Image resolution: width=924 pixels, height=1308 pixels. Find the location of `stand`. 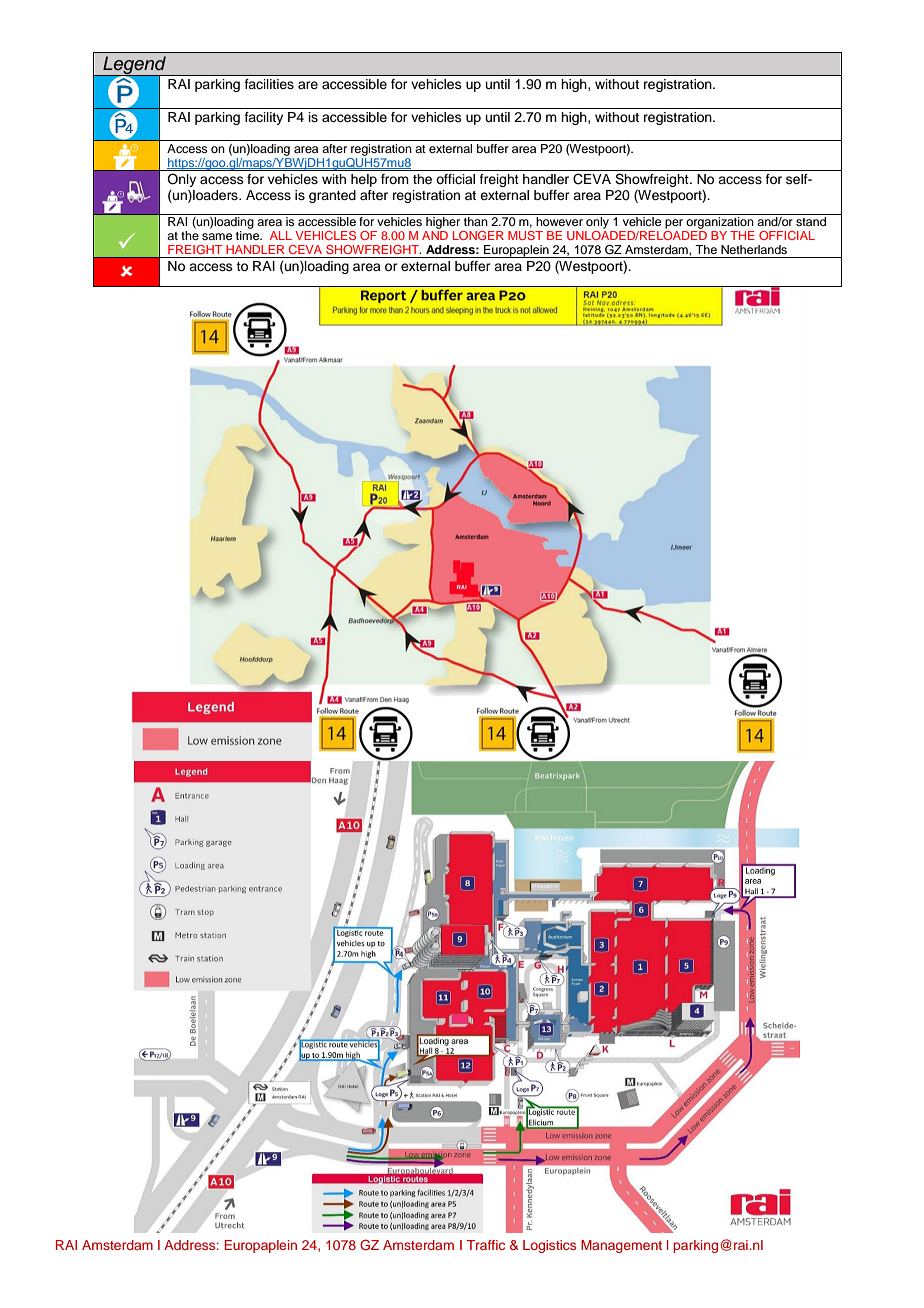

stand is located at coordinates (811, 221).
